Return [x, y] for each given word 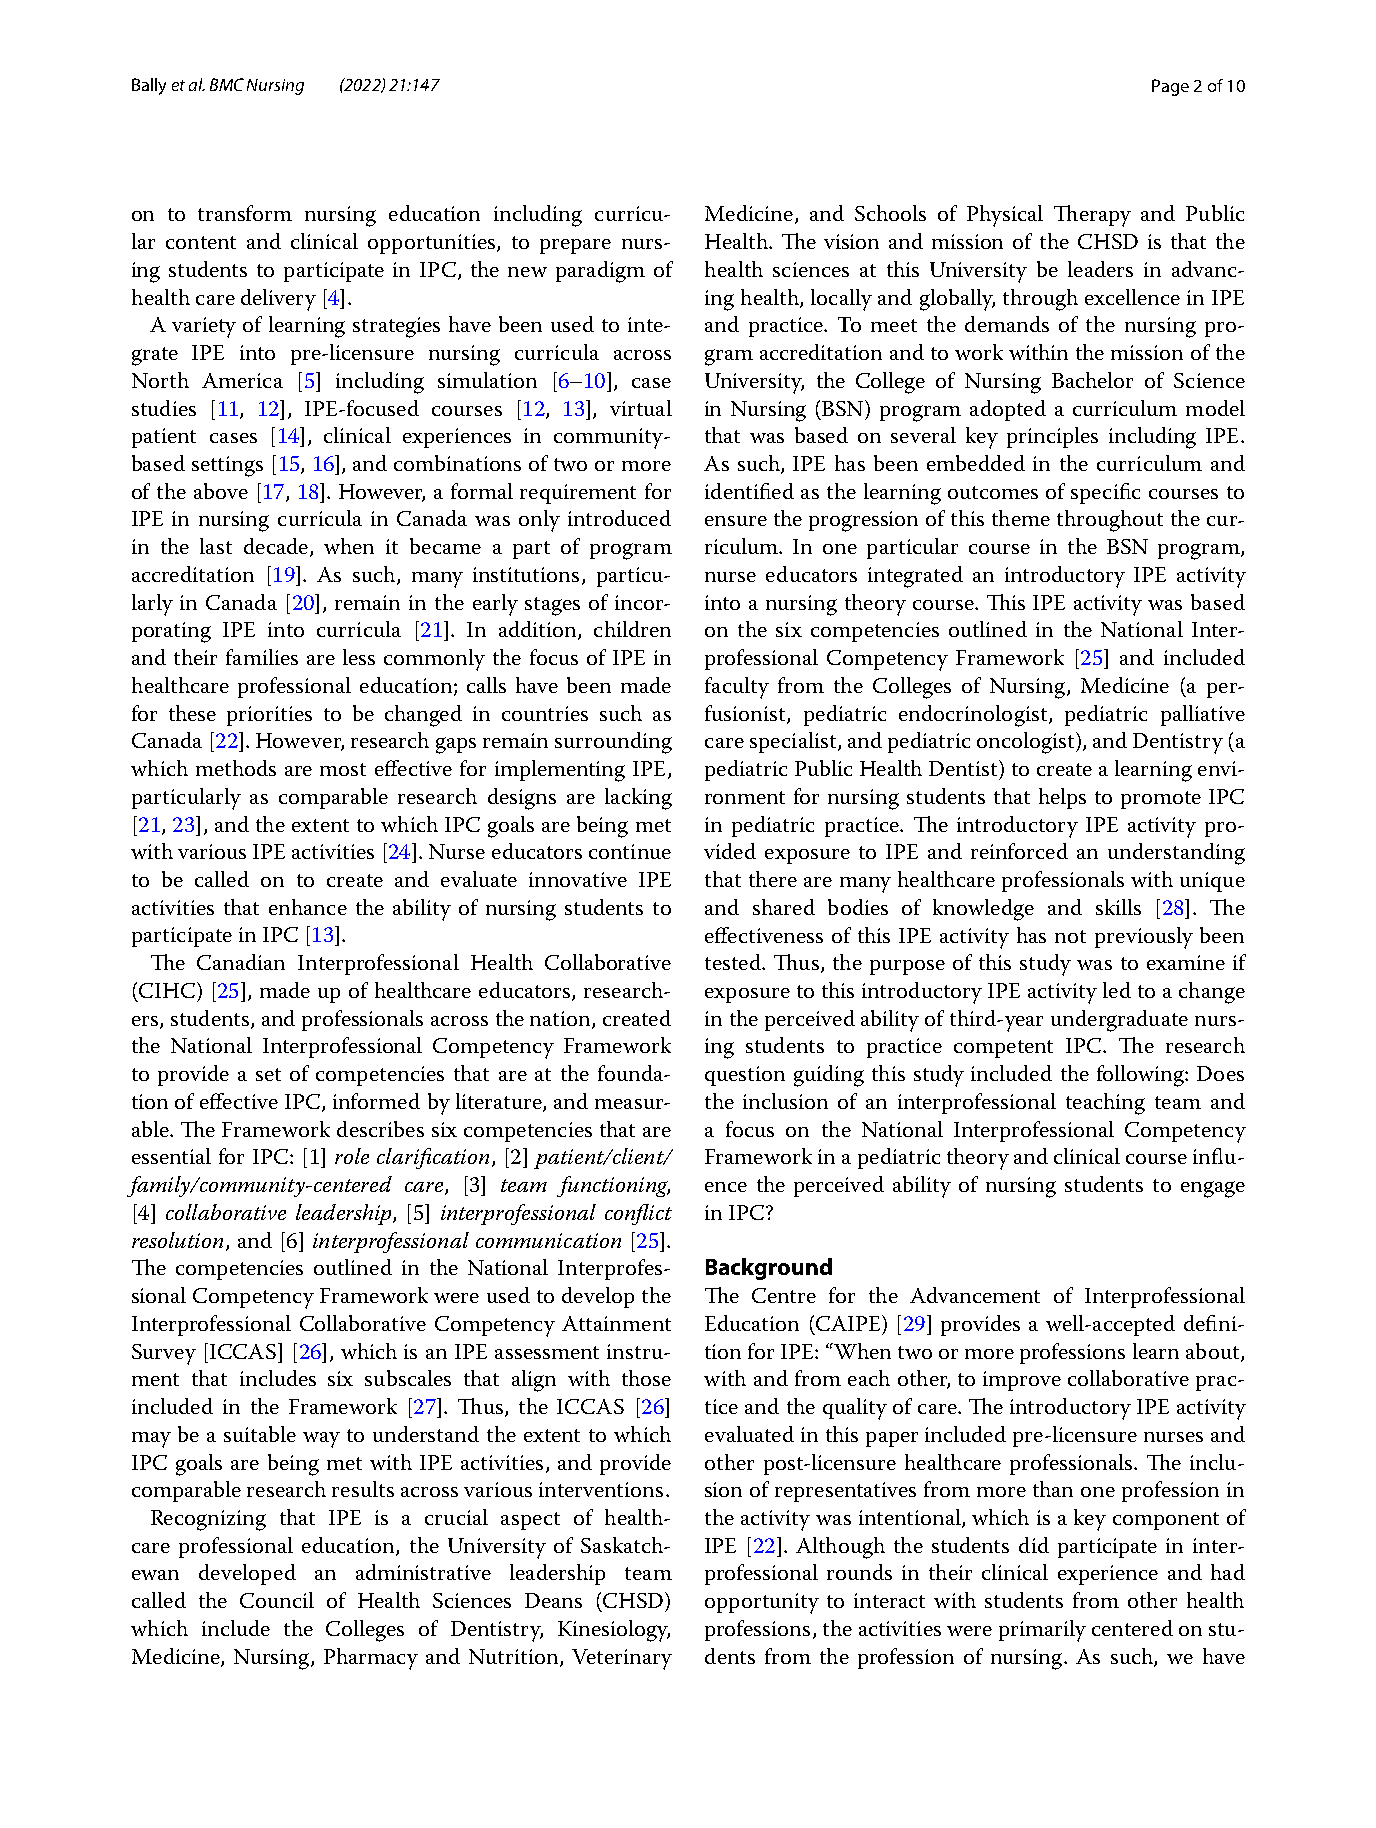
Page [1170, 87]
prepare [575, 246]
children [632, 629]
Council [277, 1600]
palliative [1203, 715]
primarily [1042, 1631]
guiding [829, 1076]
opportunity [762, 1603]
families [262, 657]
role [352, 1156]
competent [1003, 1049]
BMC [227, 84]
